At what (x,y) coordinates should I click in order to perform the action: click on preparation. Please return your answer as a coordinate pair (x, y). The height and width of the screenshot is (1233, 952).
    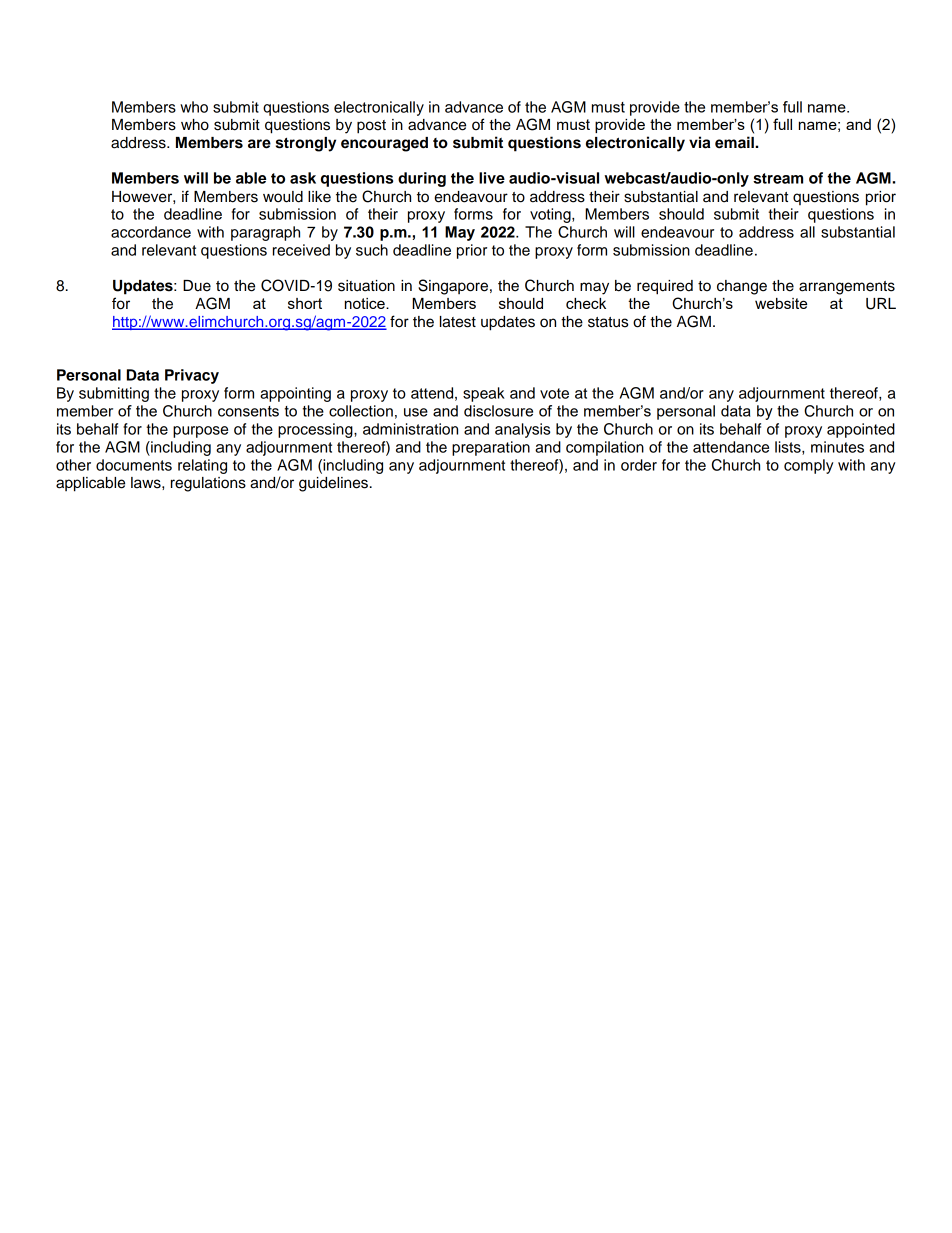
    Looking at the image, I should click on (491, 448).
